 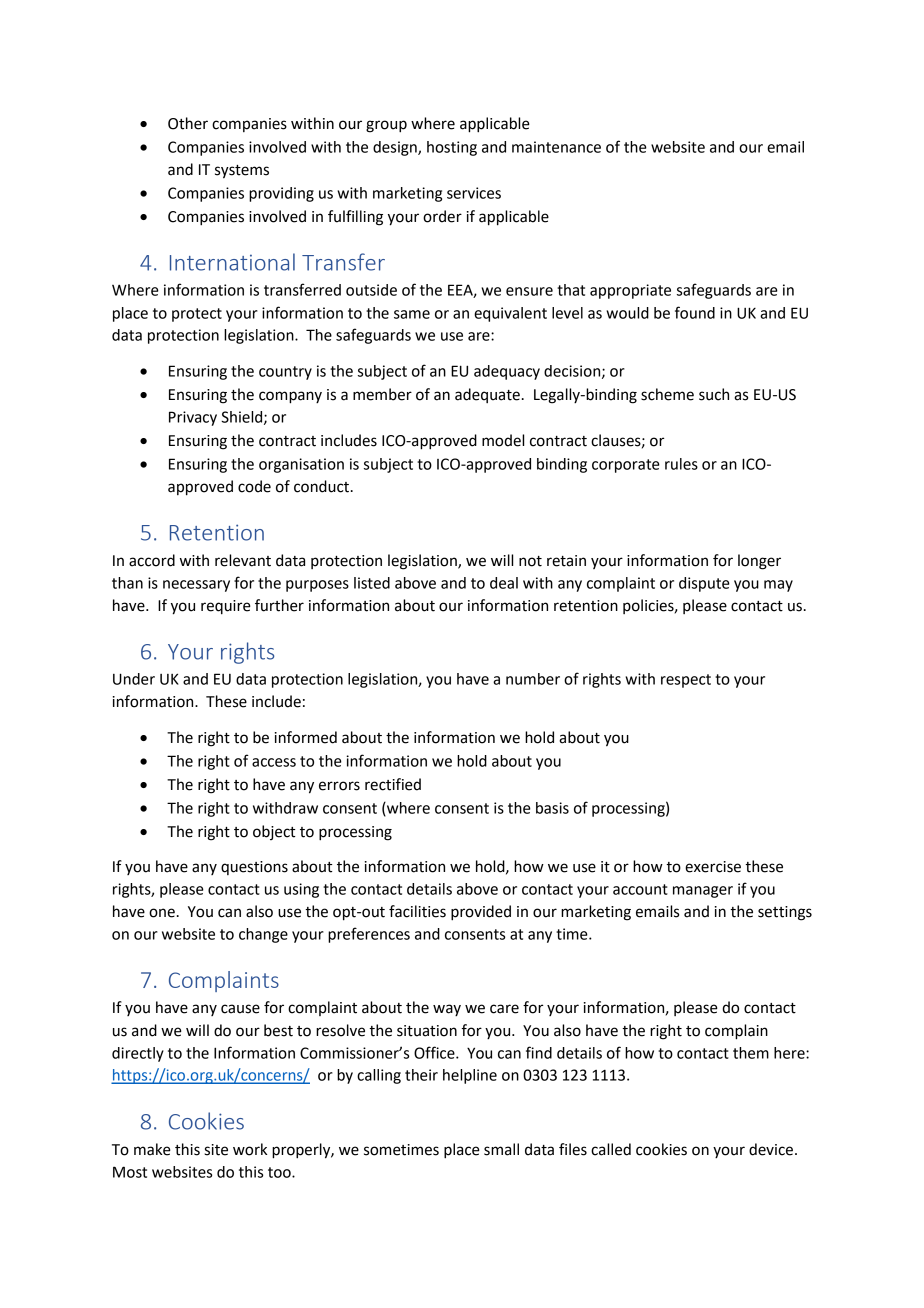 What do you see at coordinates (226, 607) in the page?
I see `require` at bounding box center [226, 607].
